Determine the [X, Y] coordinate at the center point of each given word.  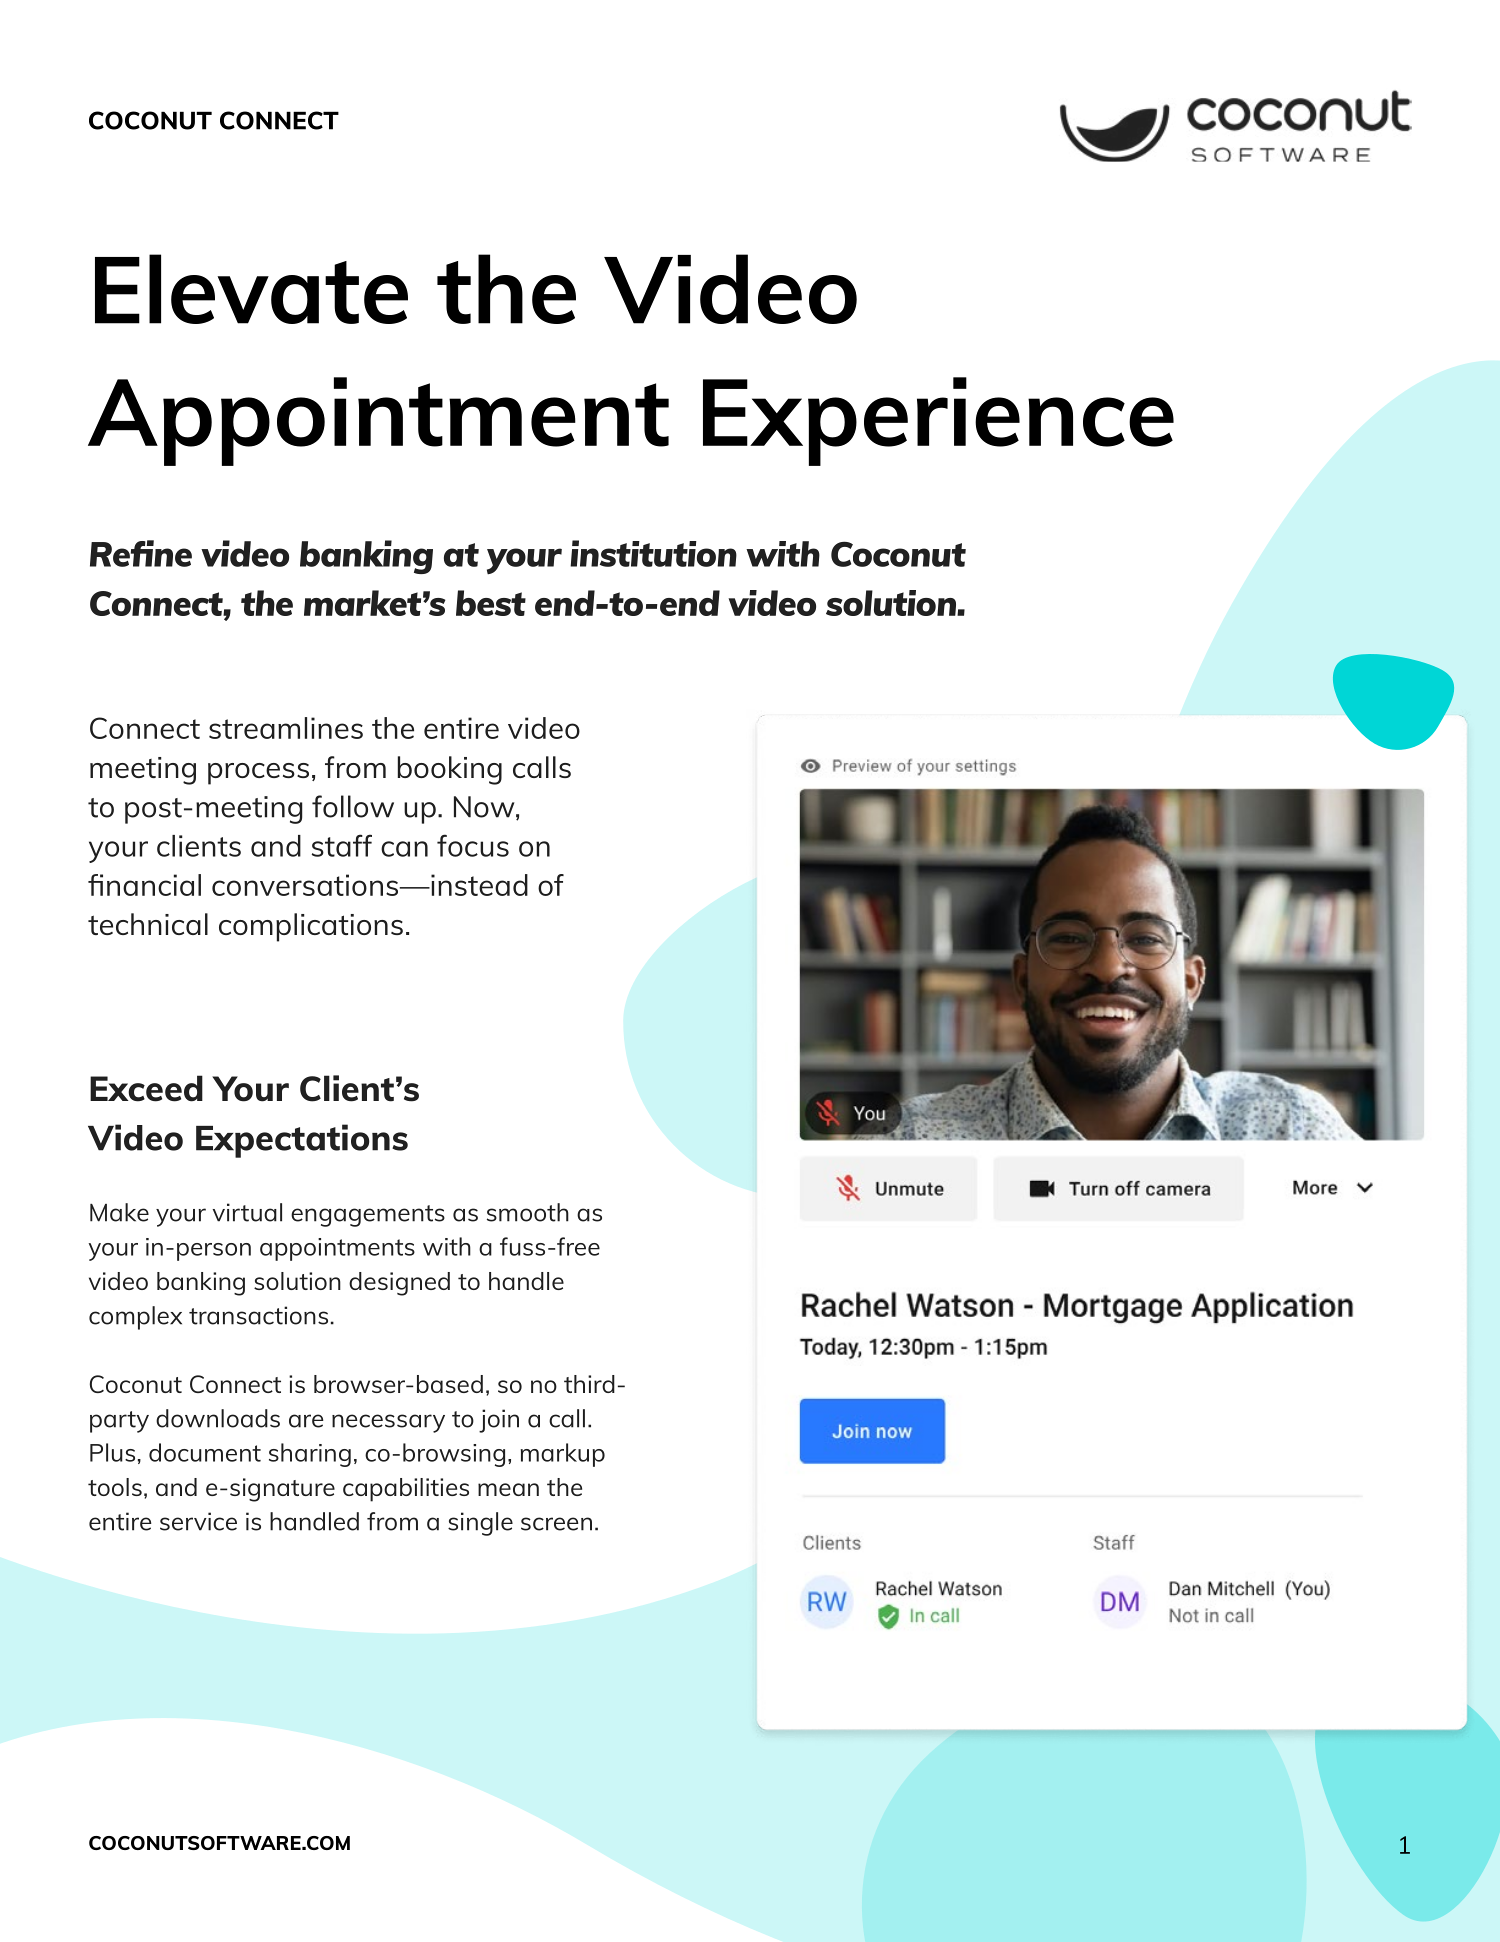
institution [653, 553]
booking [450, 770]
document [205, 1452]
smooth [528, 1212]
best [491, 603]
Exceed [146, 1088]
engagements [368, 1216]
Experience [938, 421]
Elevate [251, 289]
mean [508, 1489]
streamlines [286, 728]
